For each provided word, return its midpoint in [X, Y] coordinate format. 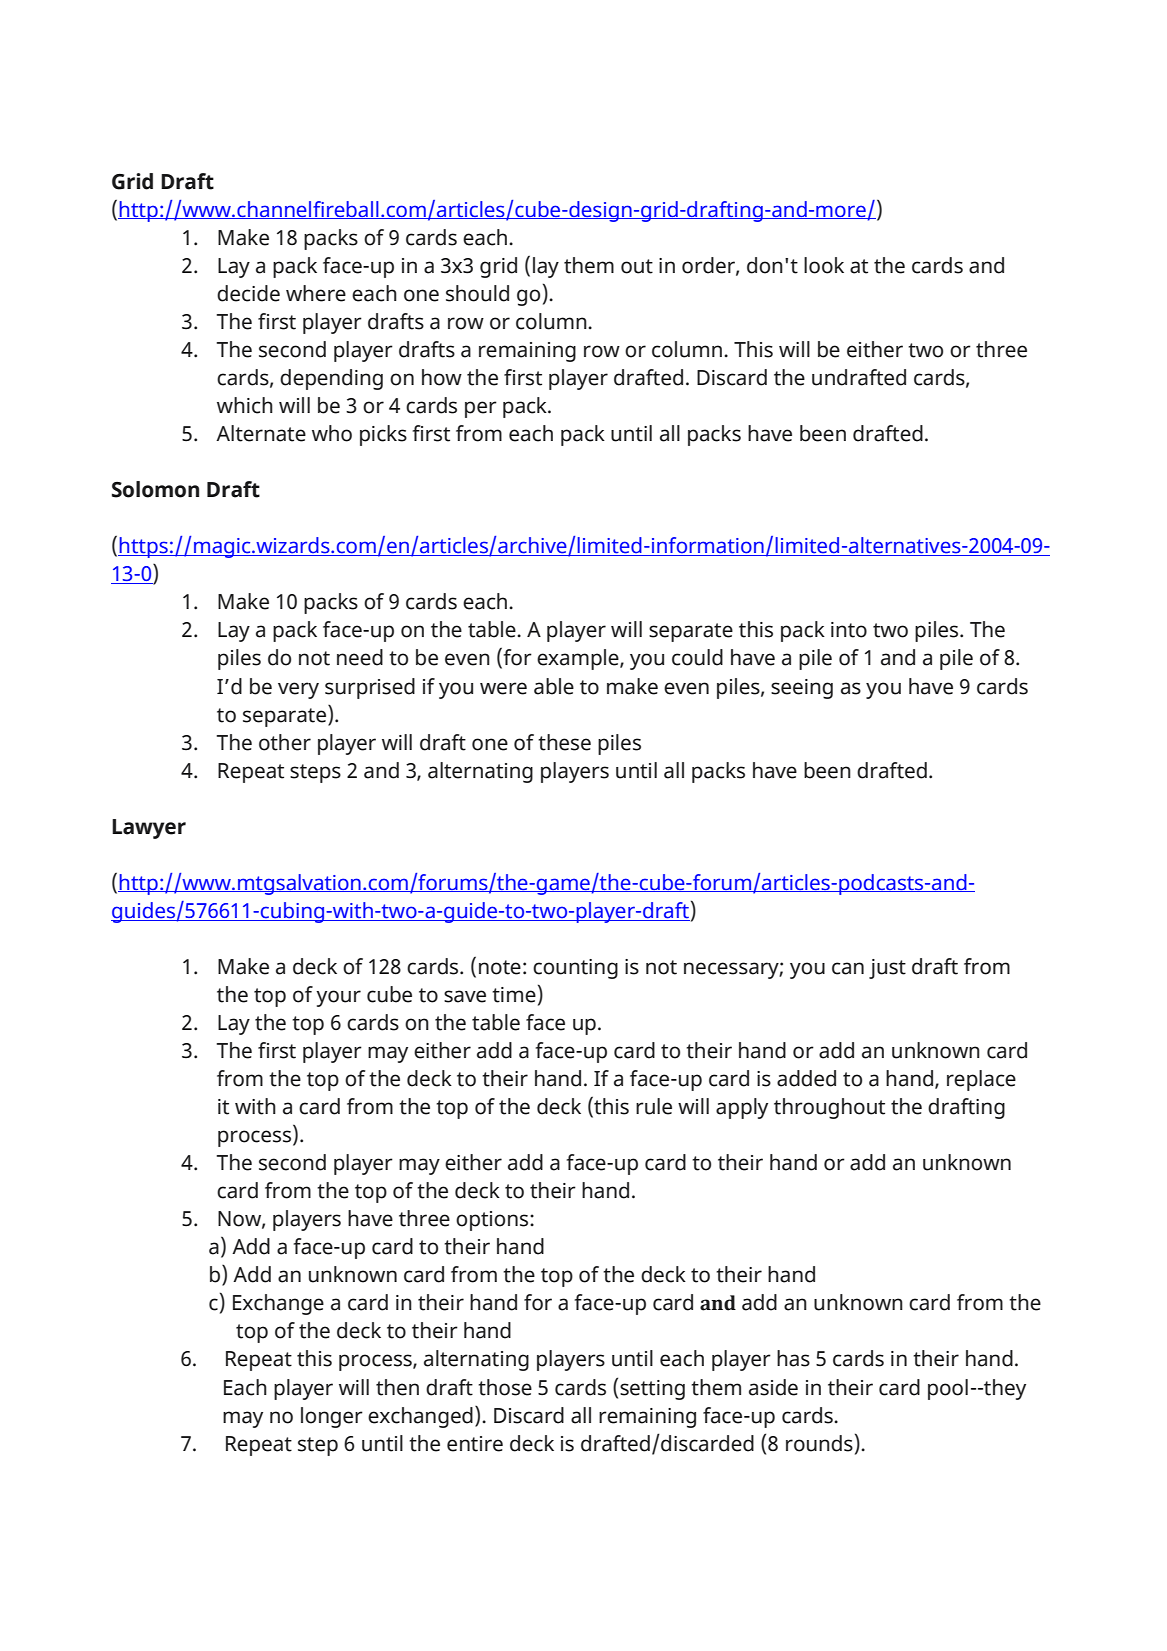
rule [654, 1106]
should [477, 293]
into [849, 630]
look [824, 265]
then [397, 1387]
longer [332, 1417]
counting [575, 969]
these [564, 742]
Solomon [155, 489]
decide [248, 293]
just [887, 969]
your [338, 998]
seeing [802, 689]
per [481, 409]
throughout [829, 1108]
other [285, 742]
